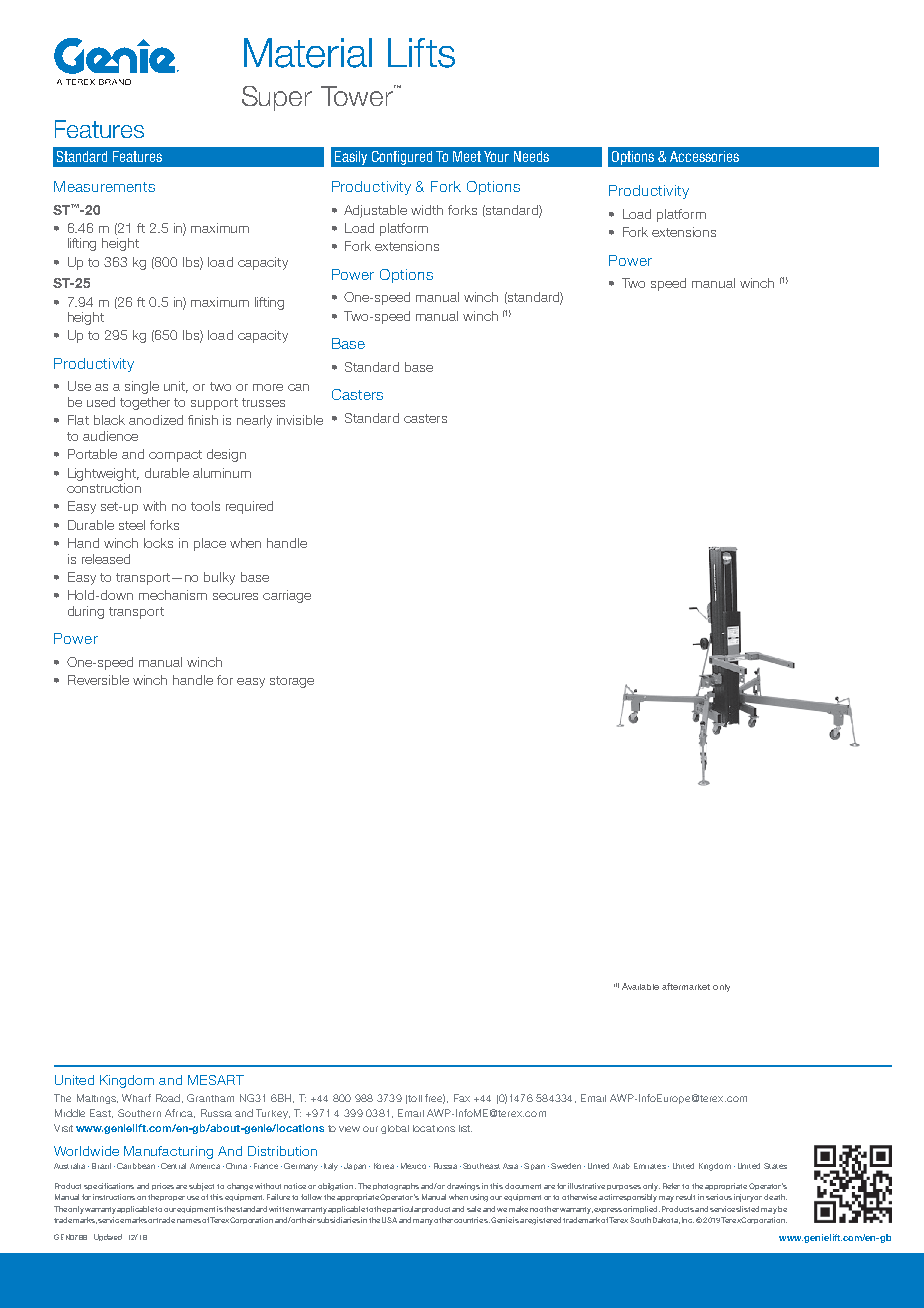 Image resolution: width=924 pixels, height=1308 pixels. I want to click on Measurements, so click(104, 186).
